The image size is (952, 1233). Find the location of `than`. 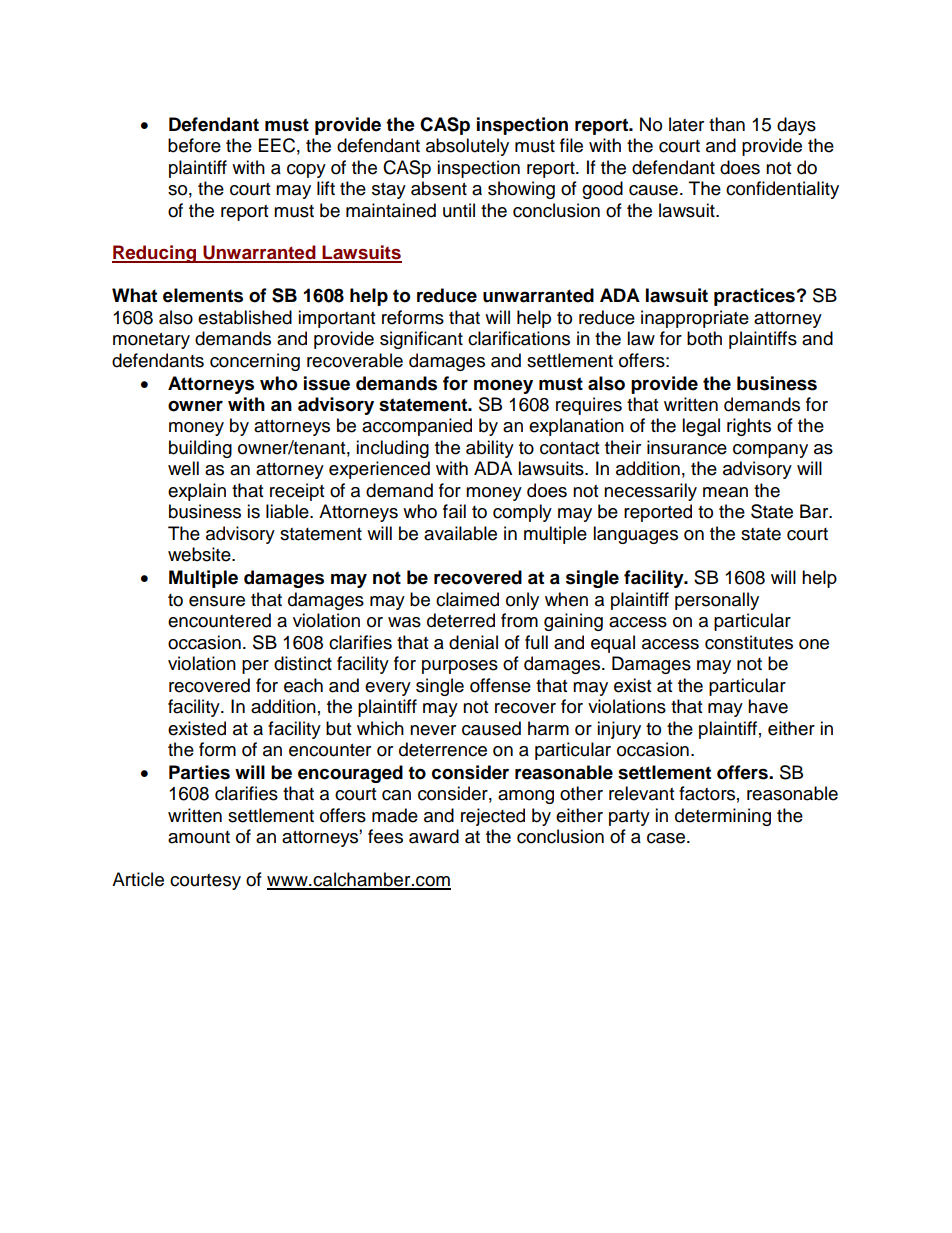

than is located at coordinates (727, 124).
